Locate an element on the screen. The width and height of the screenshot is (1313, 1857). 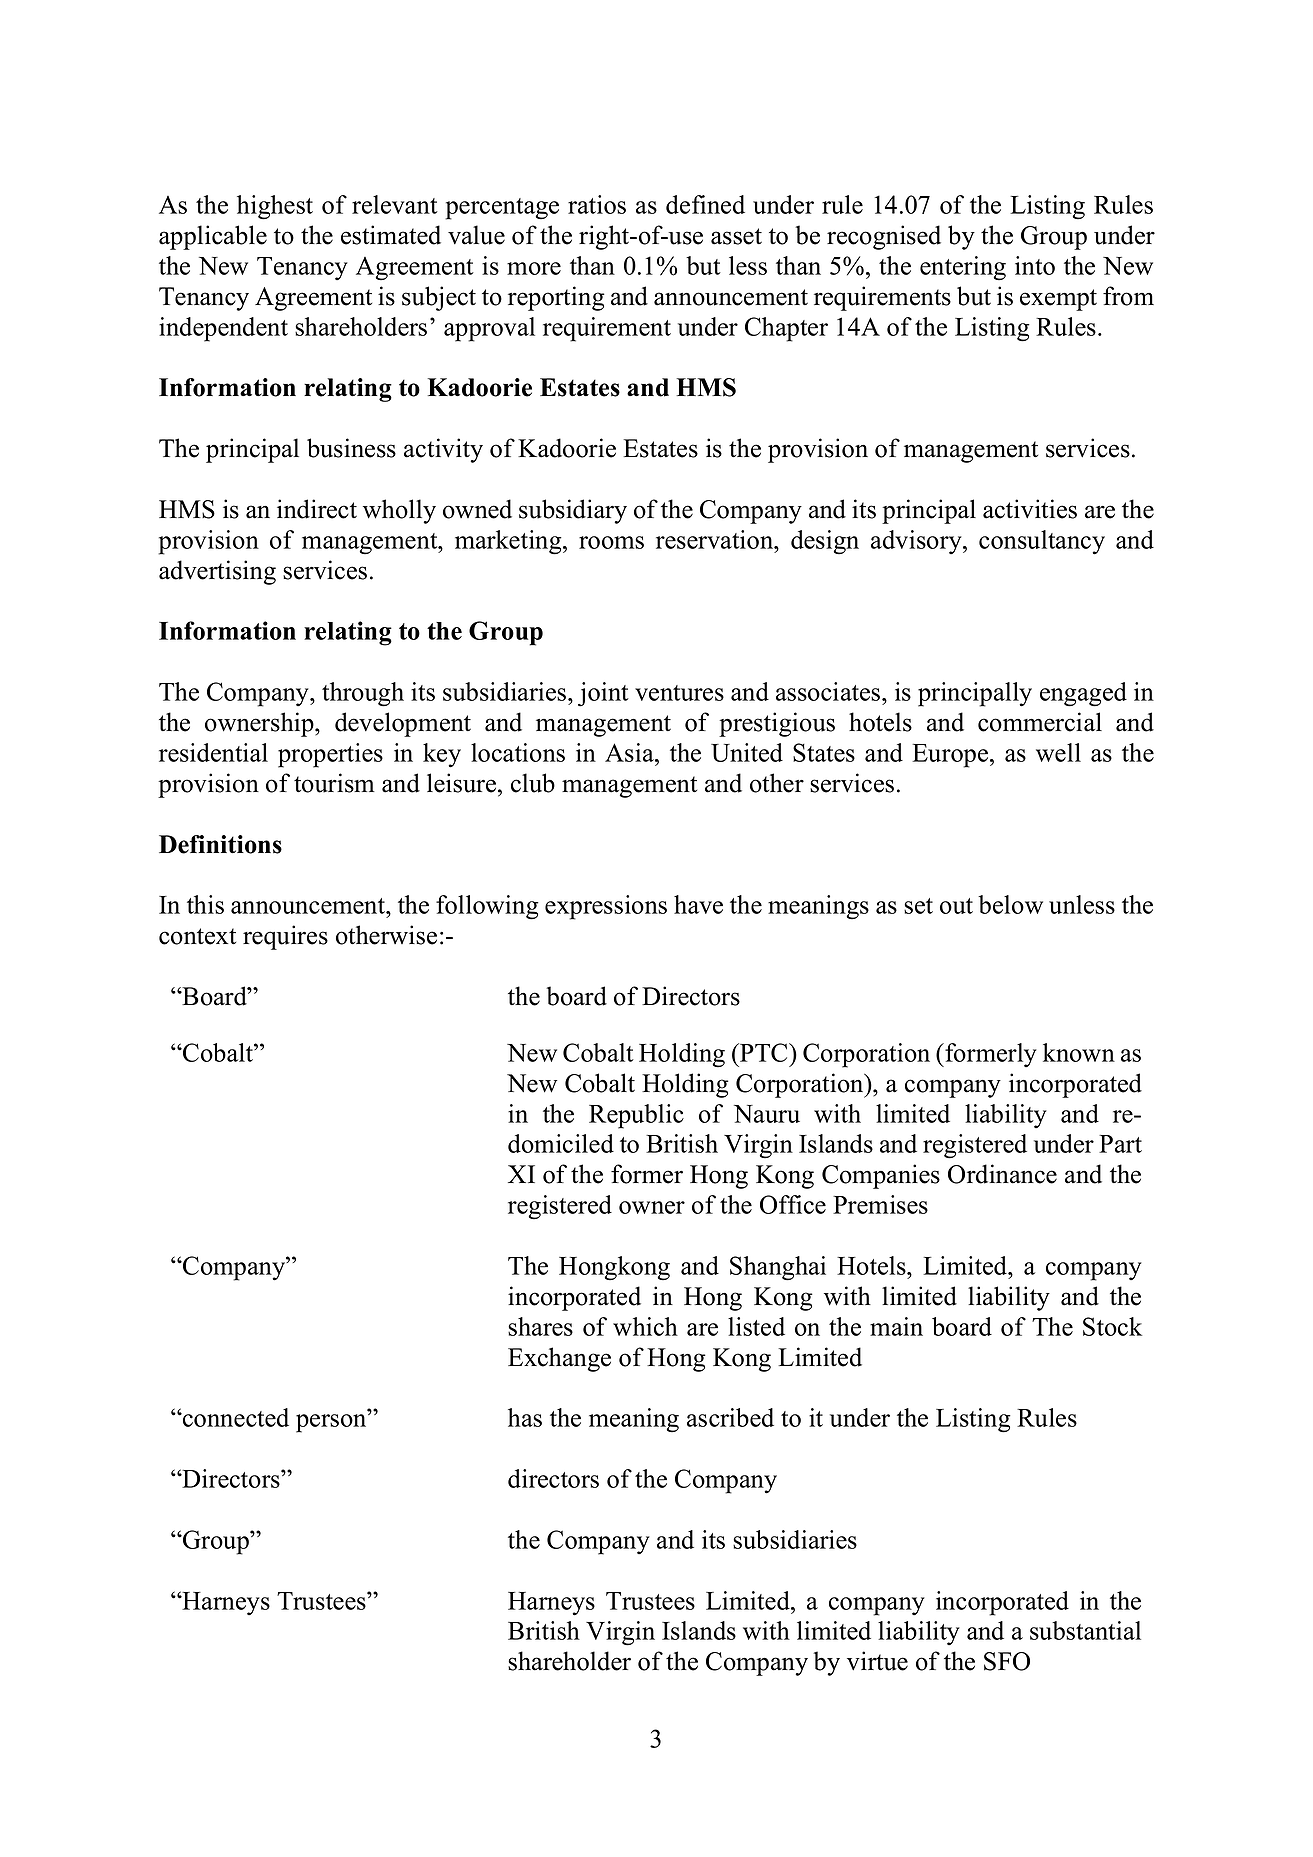
through is located at coordinates (363, 694).
